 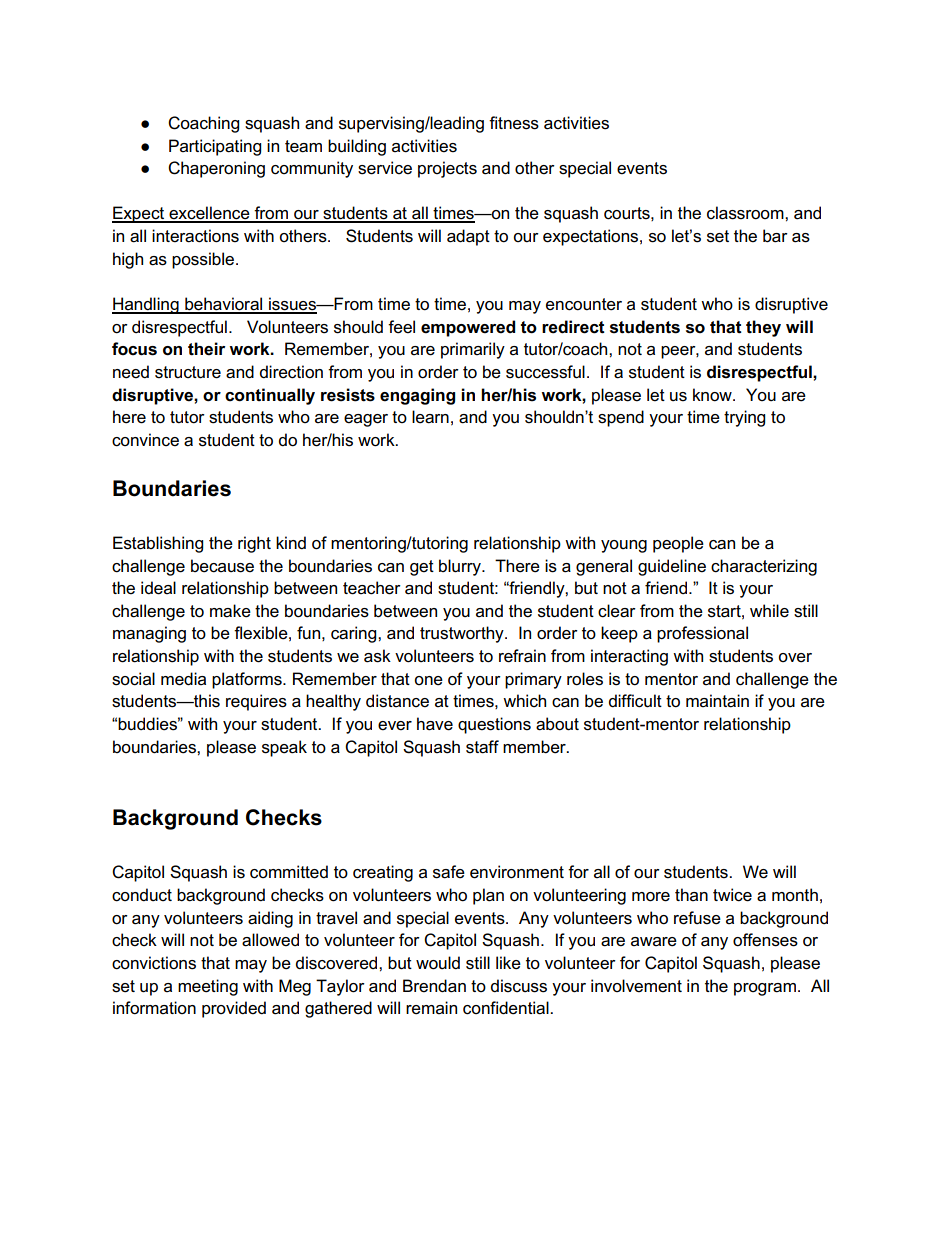 I want to click on Brendan, so click(x=434, y=986).
